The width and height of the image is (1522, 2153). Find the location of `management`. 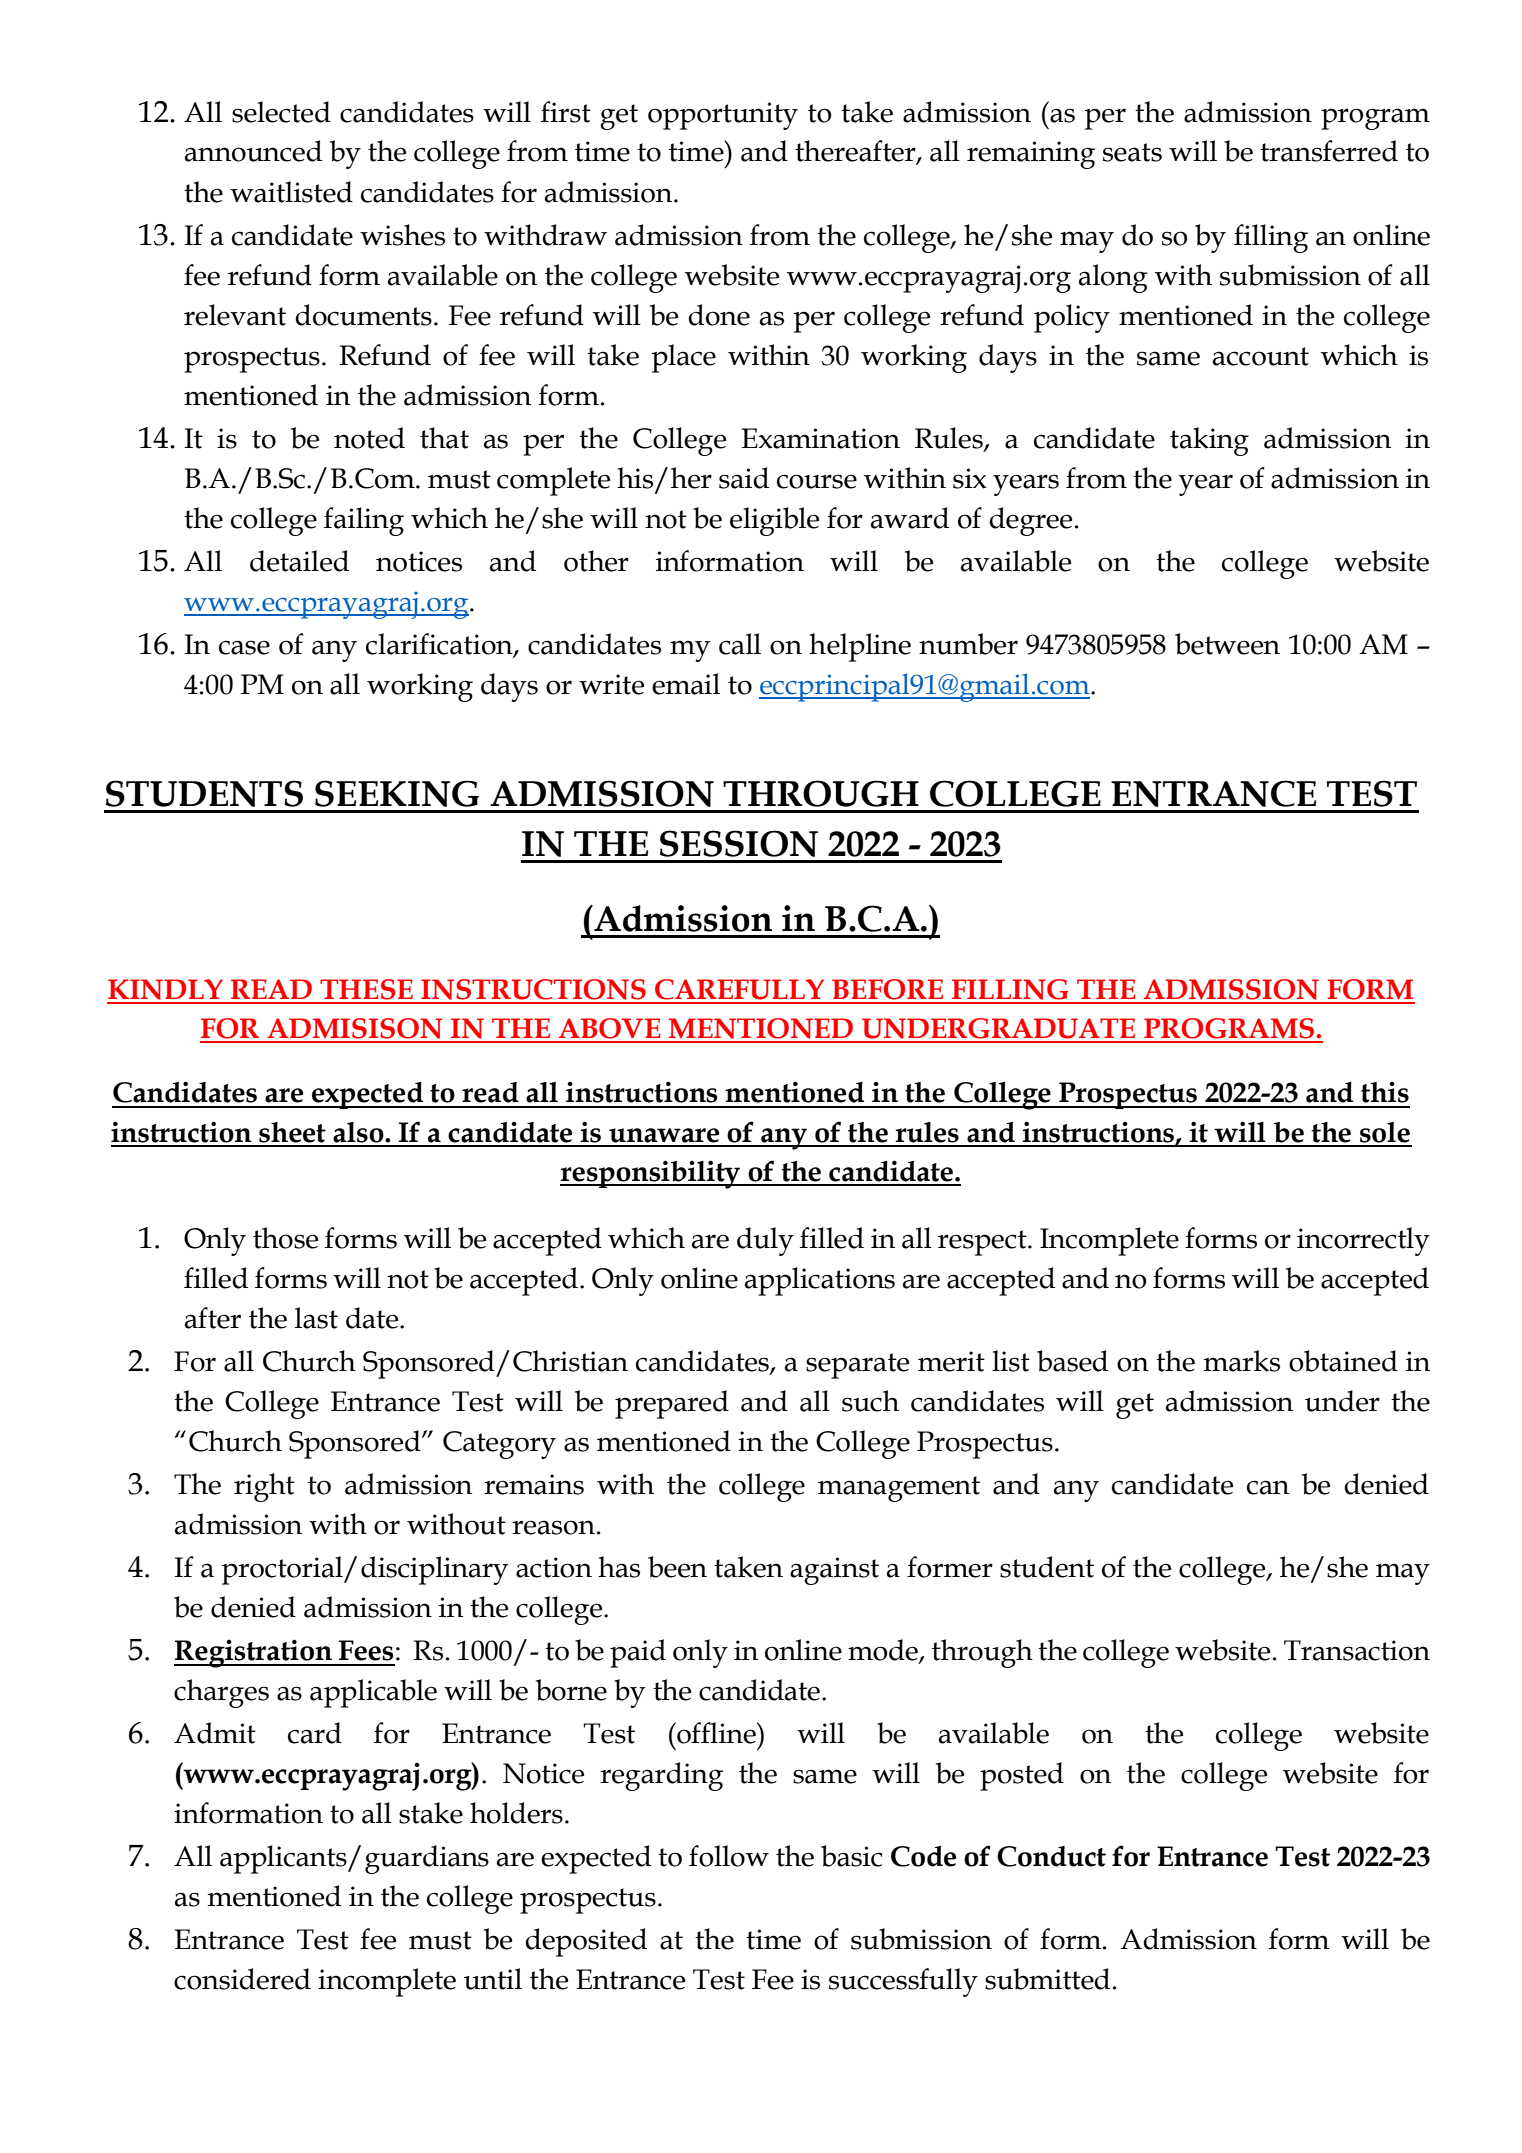

management is located at coordinates (899, 1489).
